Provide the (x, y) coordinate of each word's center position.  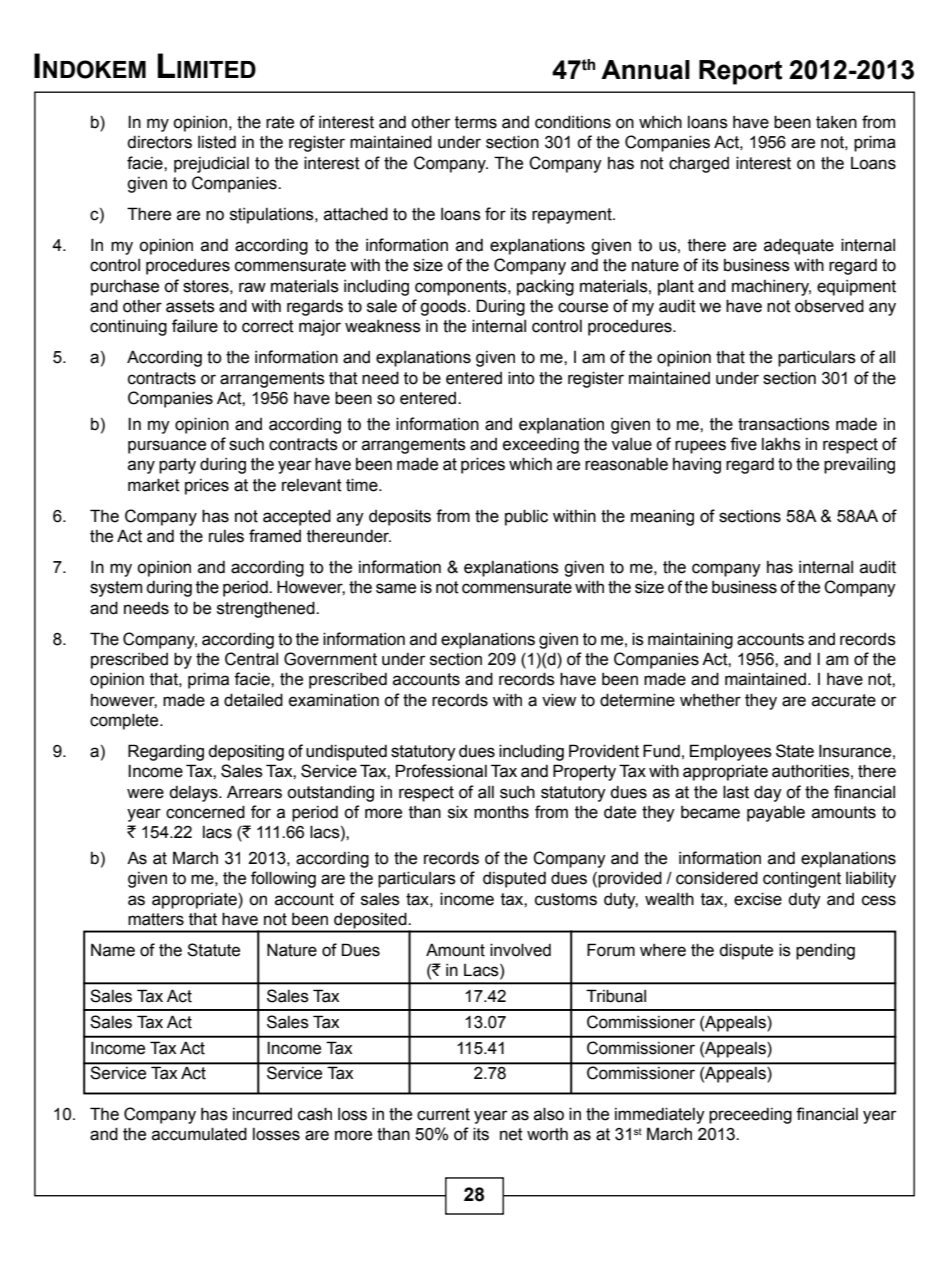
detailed (253, 700)
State (795, 751)
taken (836, 122)
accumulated (199, 1134)
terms (476, 122)
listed (217, 142)
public (526, 517)
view (559, 700)
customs (566, 899)
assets (190, 306)
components (462, 288)
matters (156, 919)
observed (829, 306)
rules (226, 536)
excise (758, 899)
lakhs (781, 444)
